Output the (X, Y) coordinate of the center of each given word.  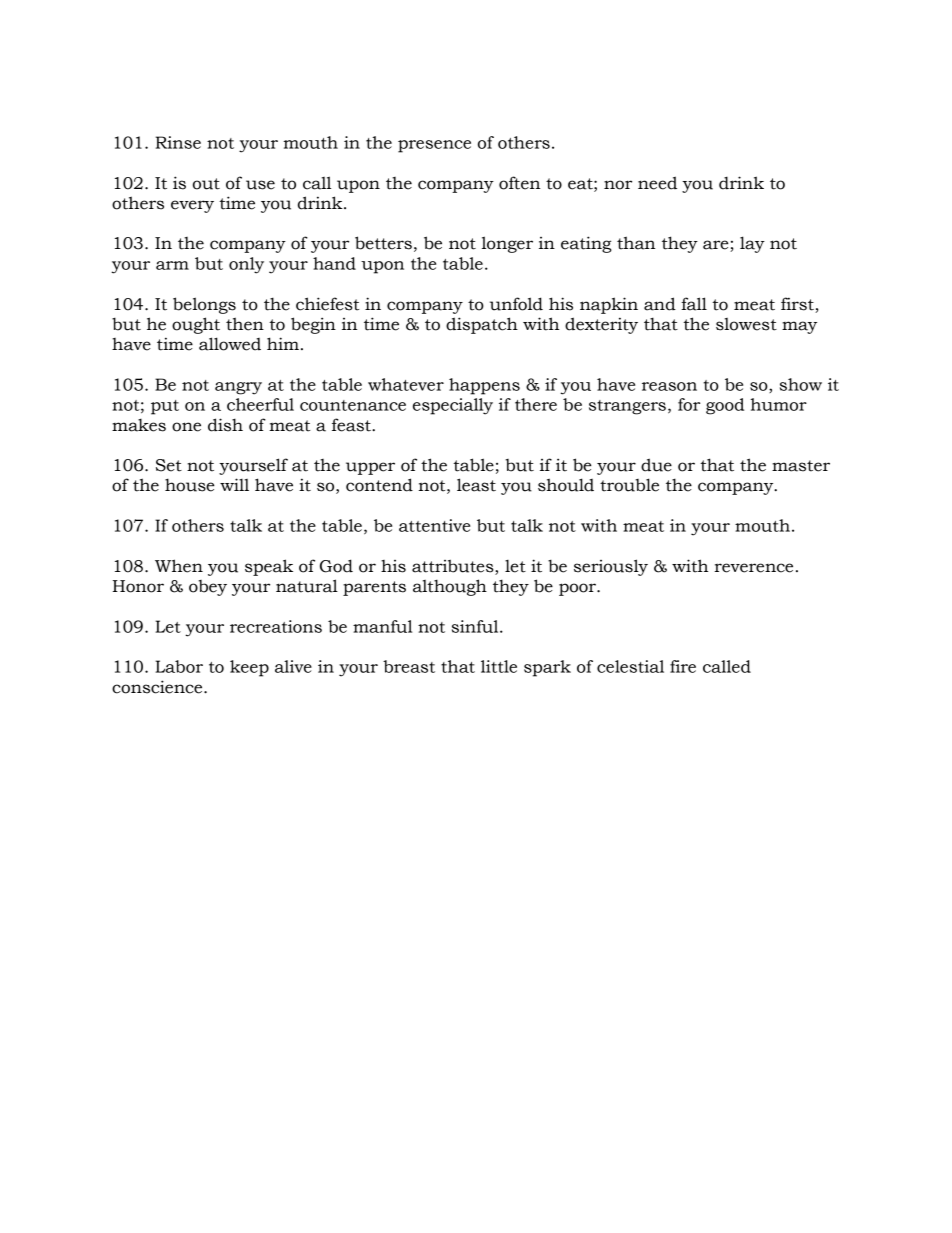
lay (752, 244)
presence (434, 146)
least (476, 485)
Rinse (178, 142)
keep (249, 668)
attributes (454, 566)
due (656, 465)
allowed (230, 344)
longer (507, 244)
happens (484, 386)
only (246, 265)
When (179, 566)
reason (669, 386)
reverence (753, 568)
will (234, 484)
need (657, 183)
